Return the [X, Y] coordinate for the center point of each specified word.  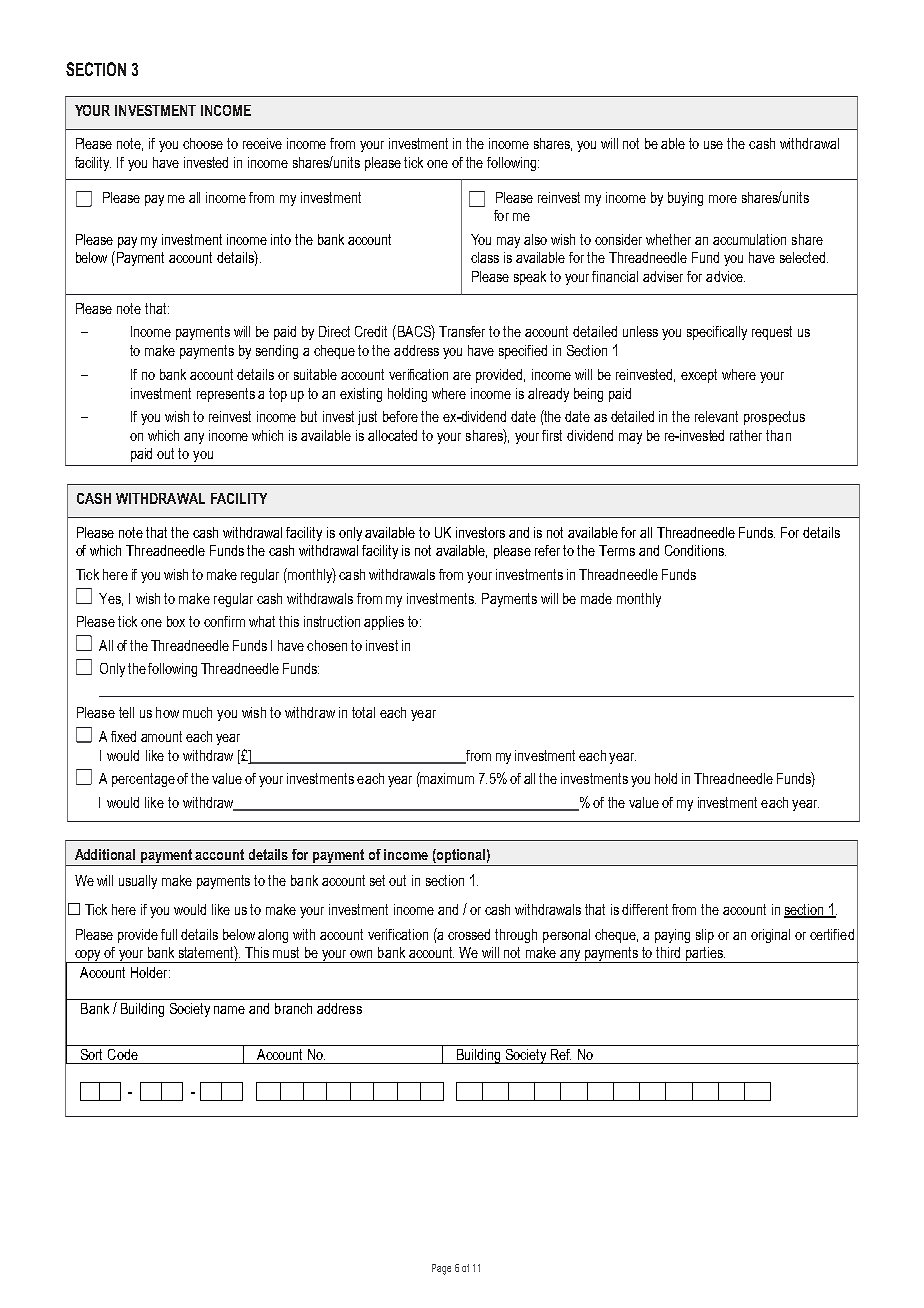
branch [293, 1008]
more [723, 199]
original [770, 936]
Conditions [695, 550]
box [176, 621]
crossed [469, 934]
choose [203, 143]
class [485, 257]
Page [441, 1269]
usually [138, 882]
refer [547, 550]
